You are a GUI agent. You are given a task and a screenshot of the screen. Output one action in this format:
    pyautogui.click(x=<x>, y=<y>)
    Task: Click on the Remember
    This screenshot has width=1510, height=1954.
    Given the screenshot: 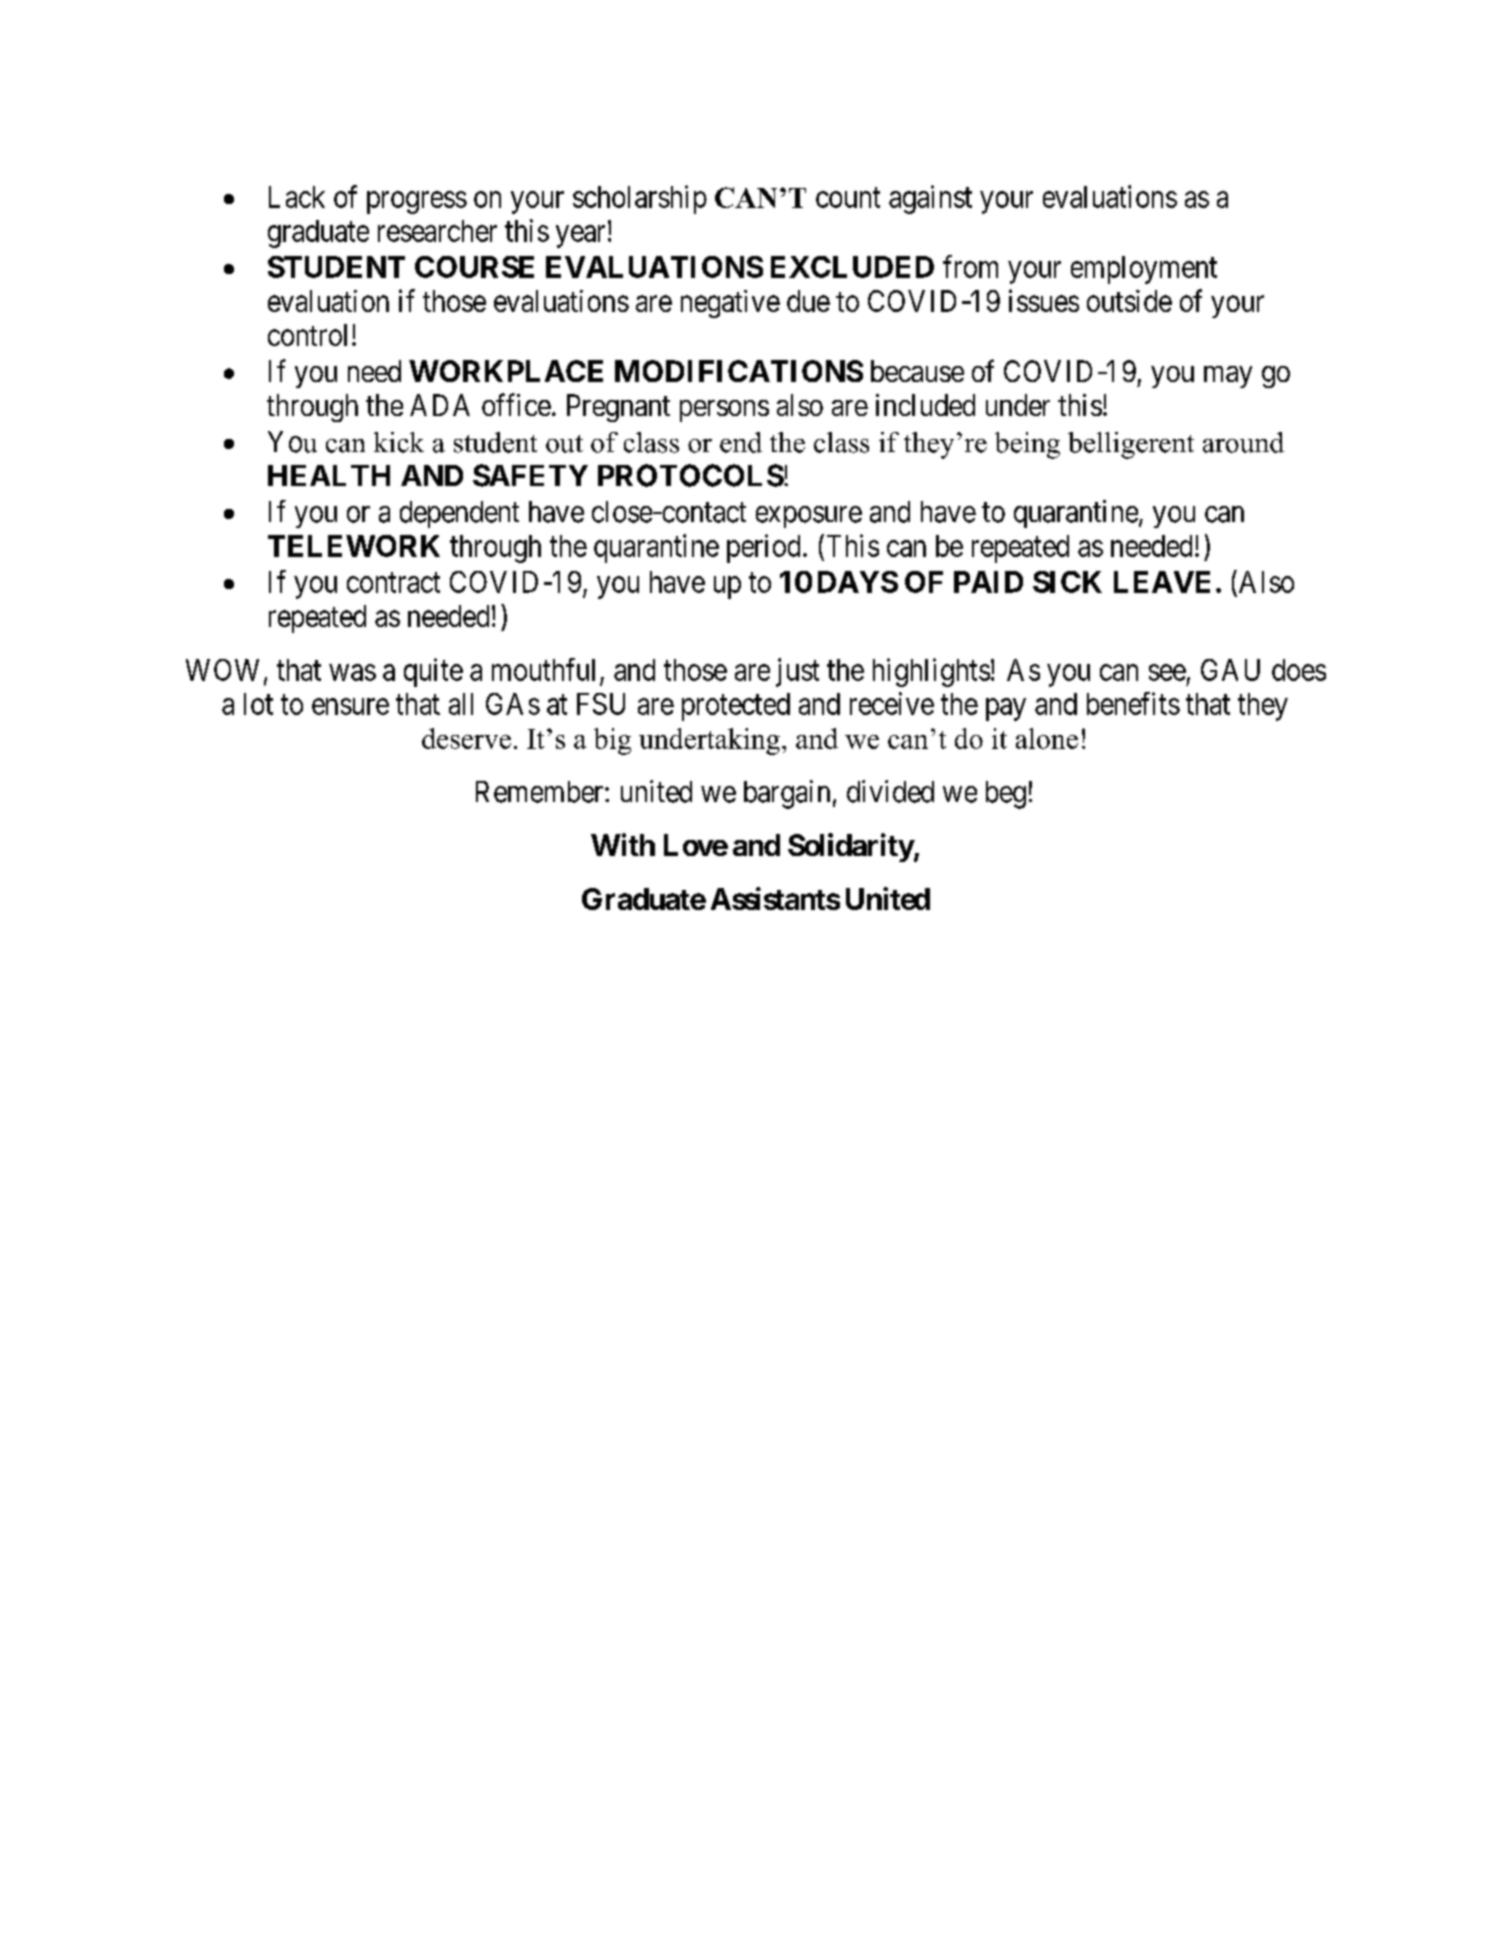 What is the action you would take?
    pyautogui.click(x=541, y=792)
